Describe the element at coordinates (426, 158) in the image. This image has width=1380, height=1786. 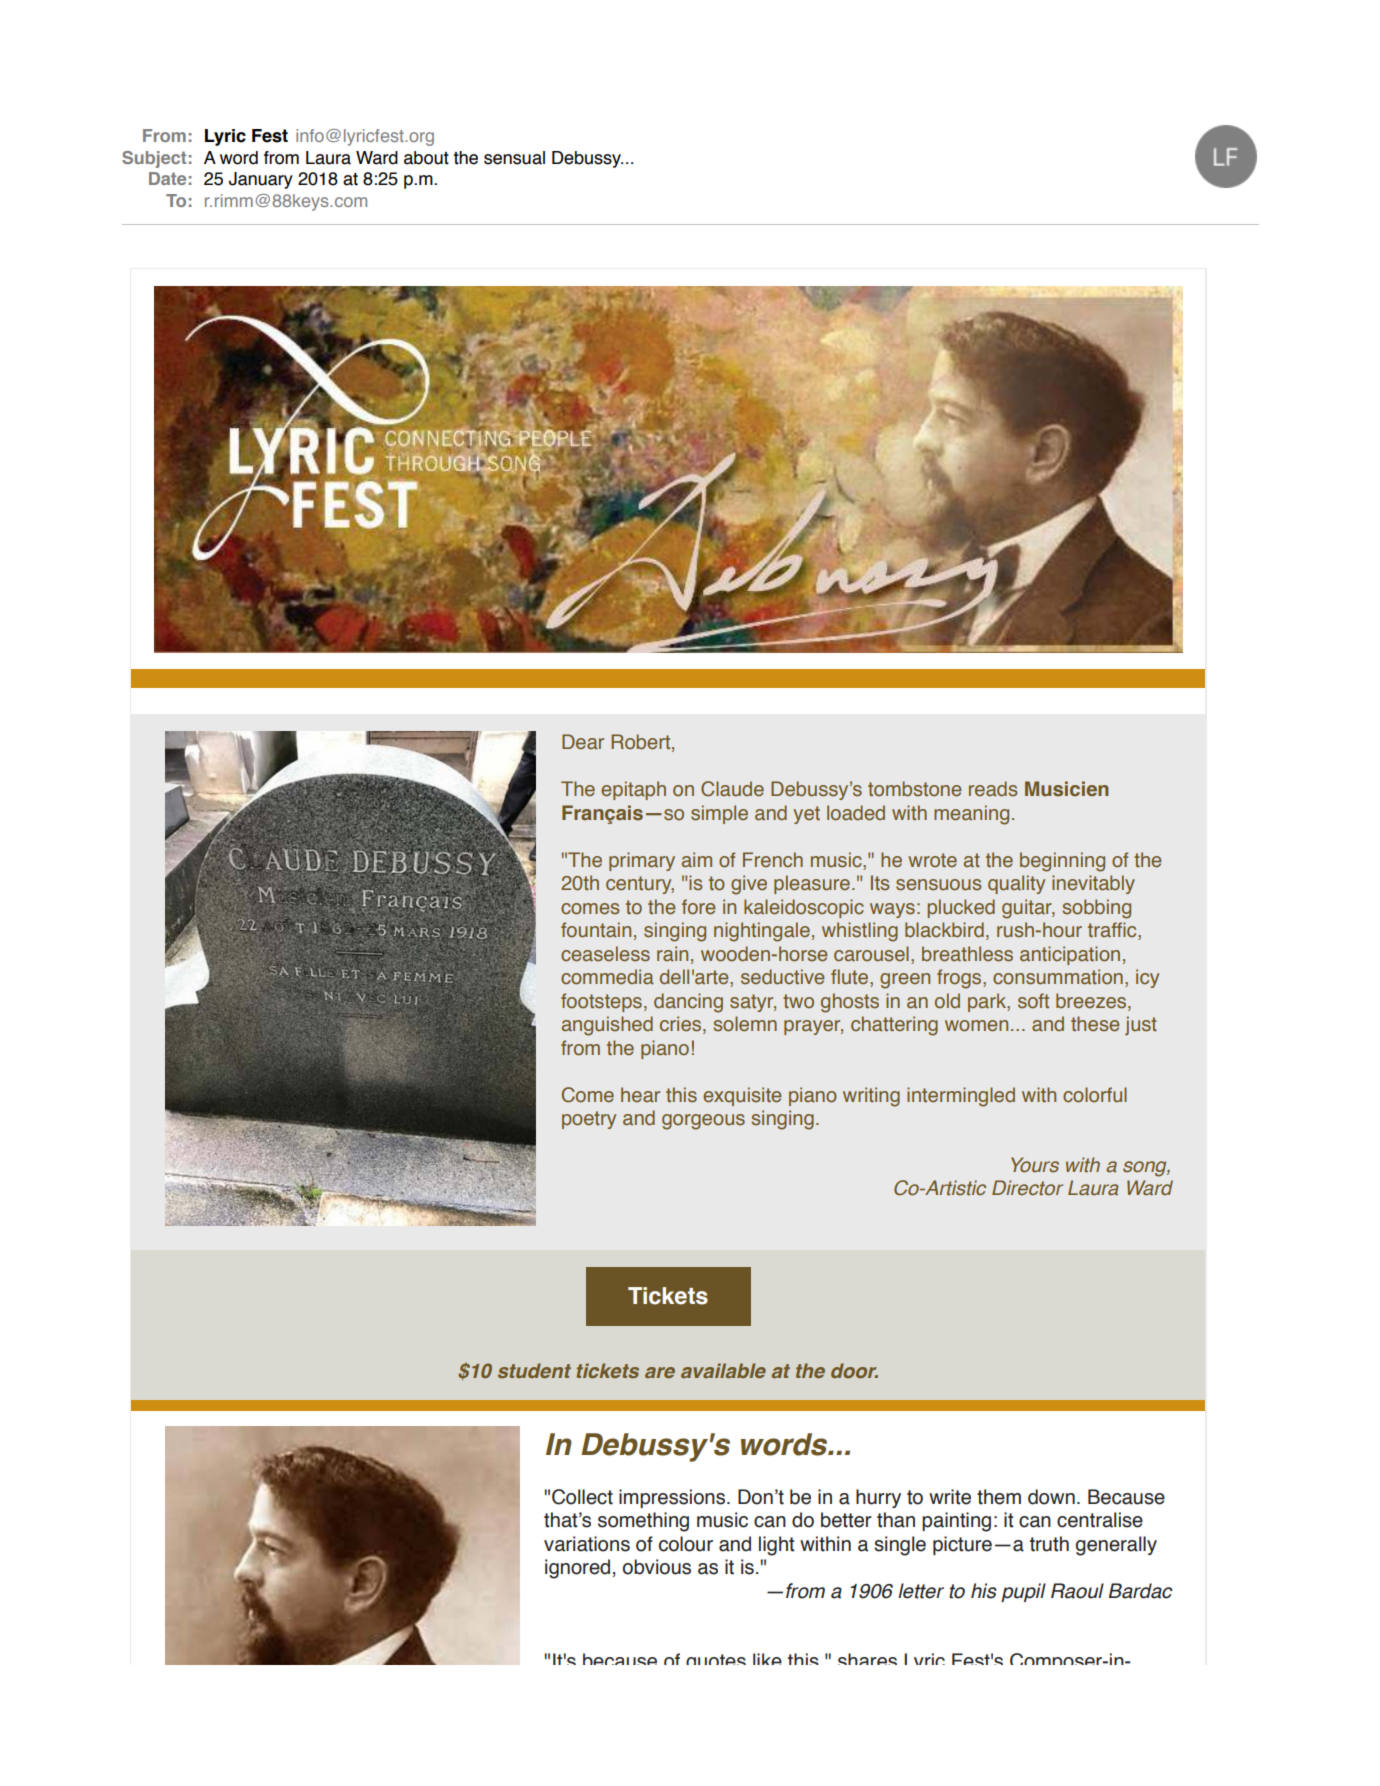
I see `about` at that location.
